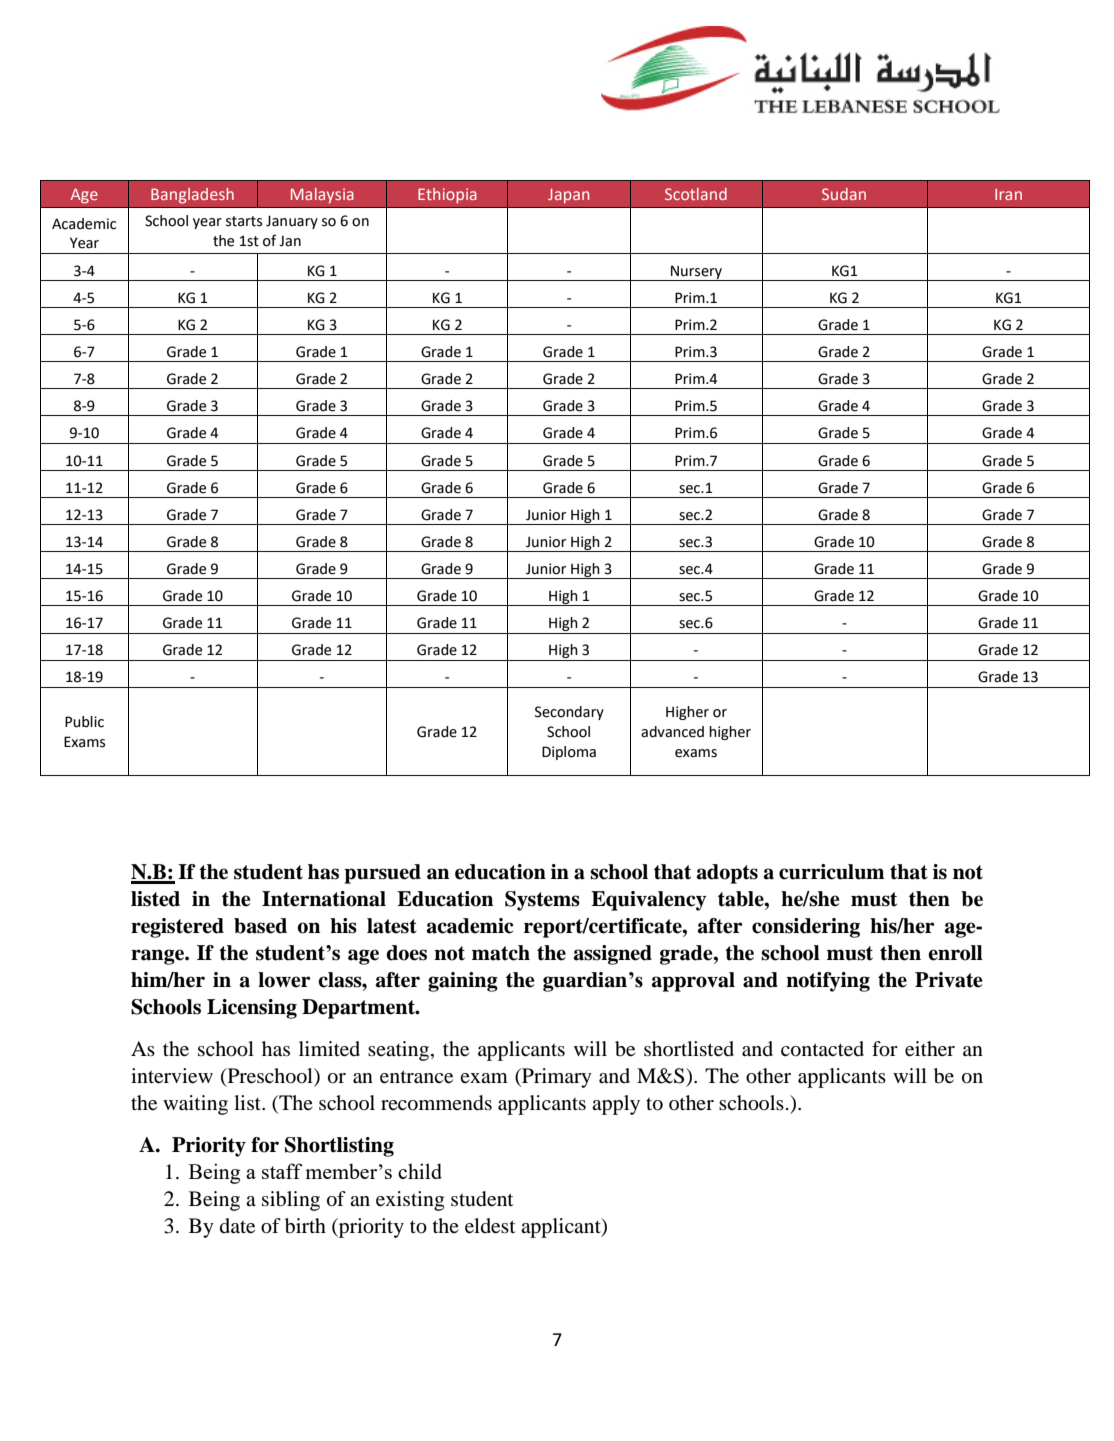 The height and width of the image is (1441, 1114). What do you see at coordinates (930, 1049) in the image?
I see `either` at bounding box center [930, 1049].
